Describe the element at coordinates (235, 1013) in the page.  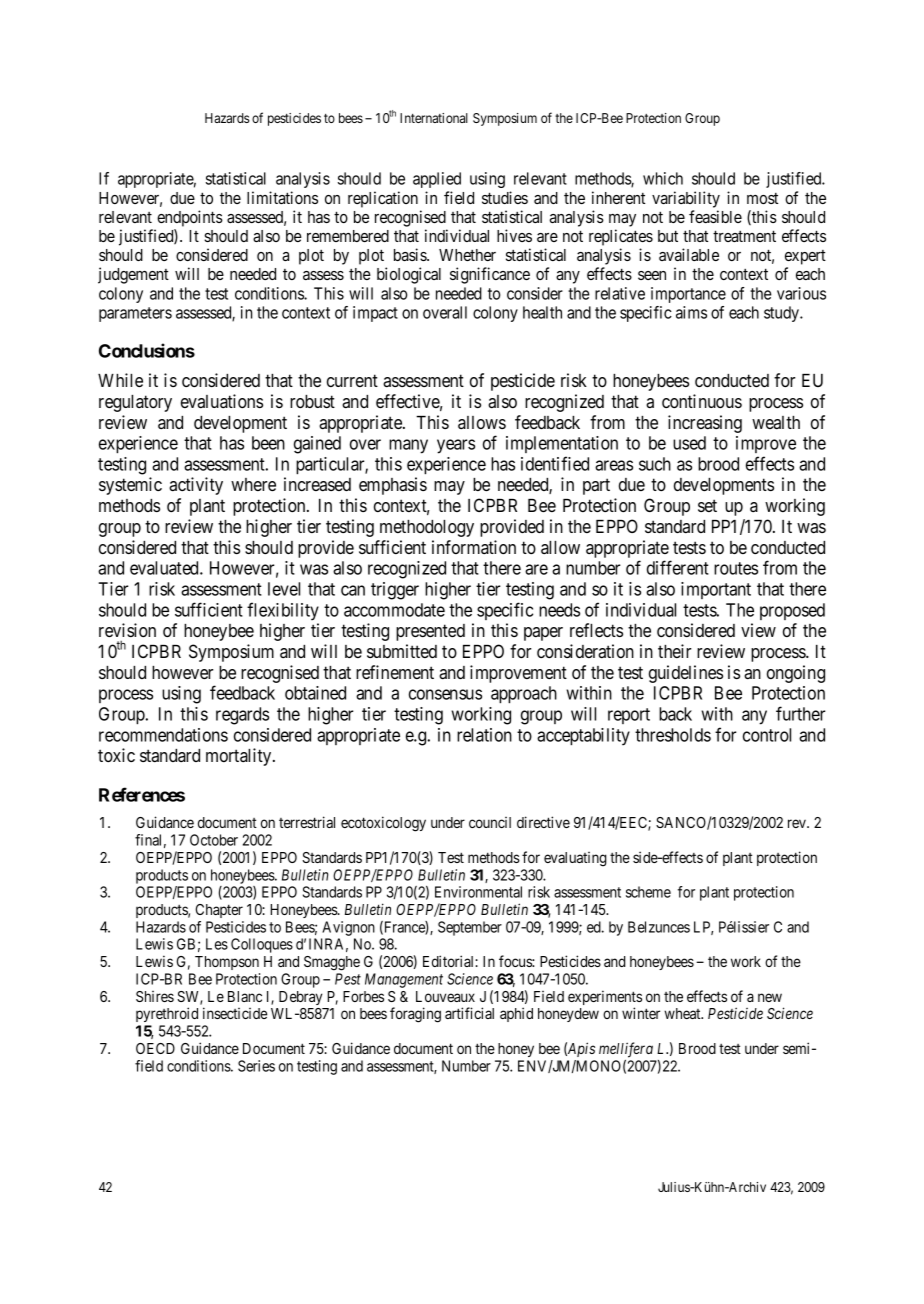
I see `insecticide` at that location.
